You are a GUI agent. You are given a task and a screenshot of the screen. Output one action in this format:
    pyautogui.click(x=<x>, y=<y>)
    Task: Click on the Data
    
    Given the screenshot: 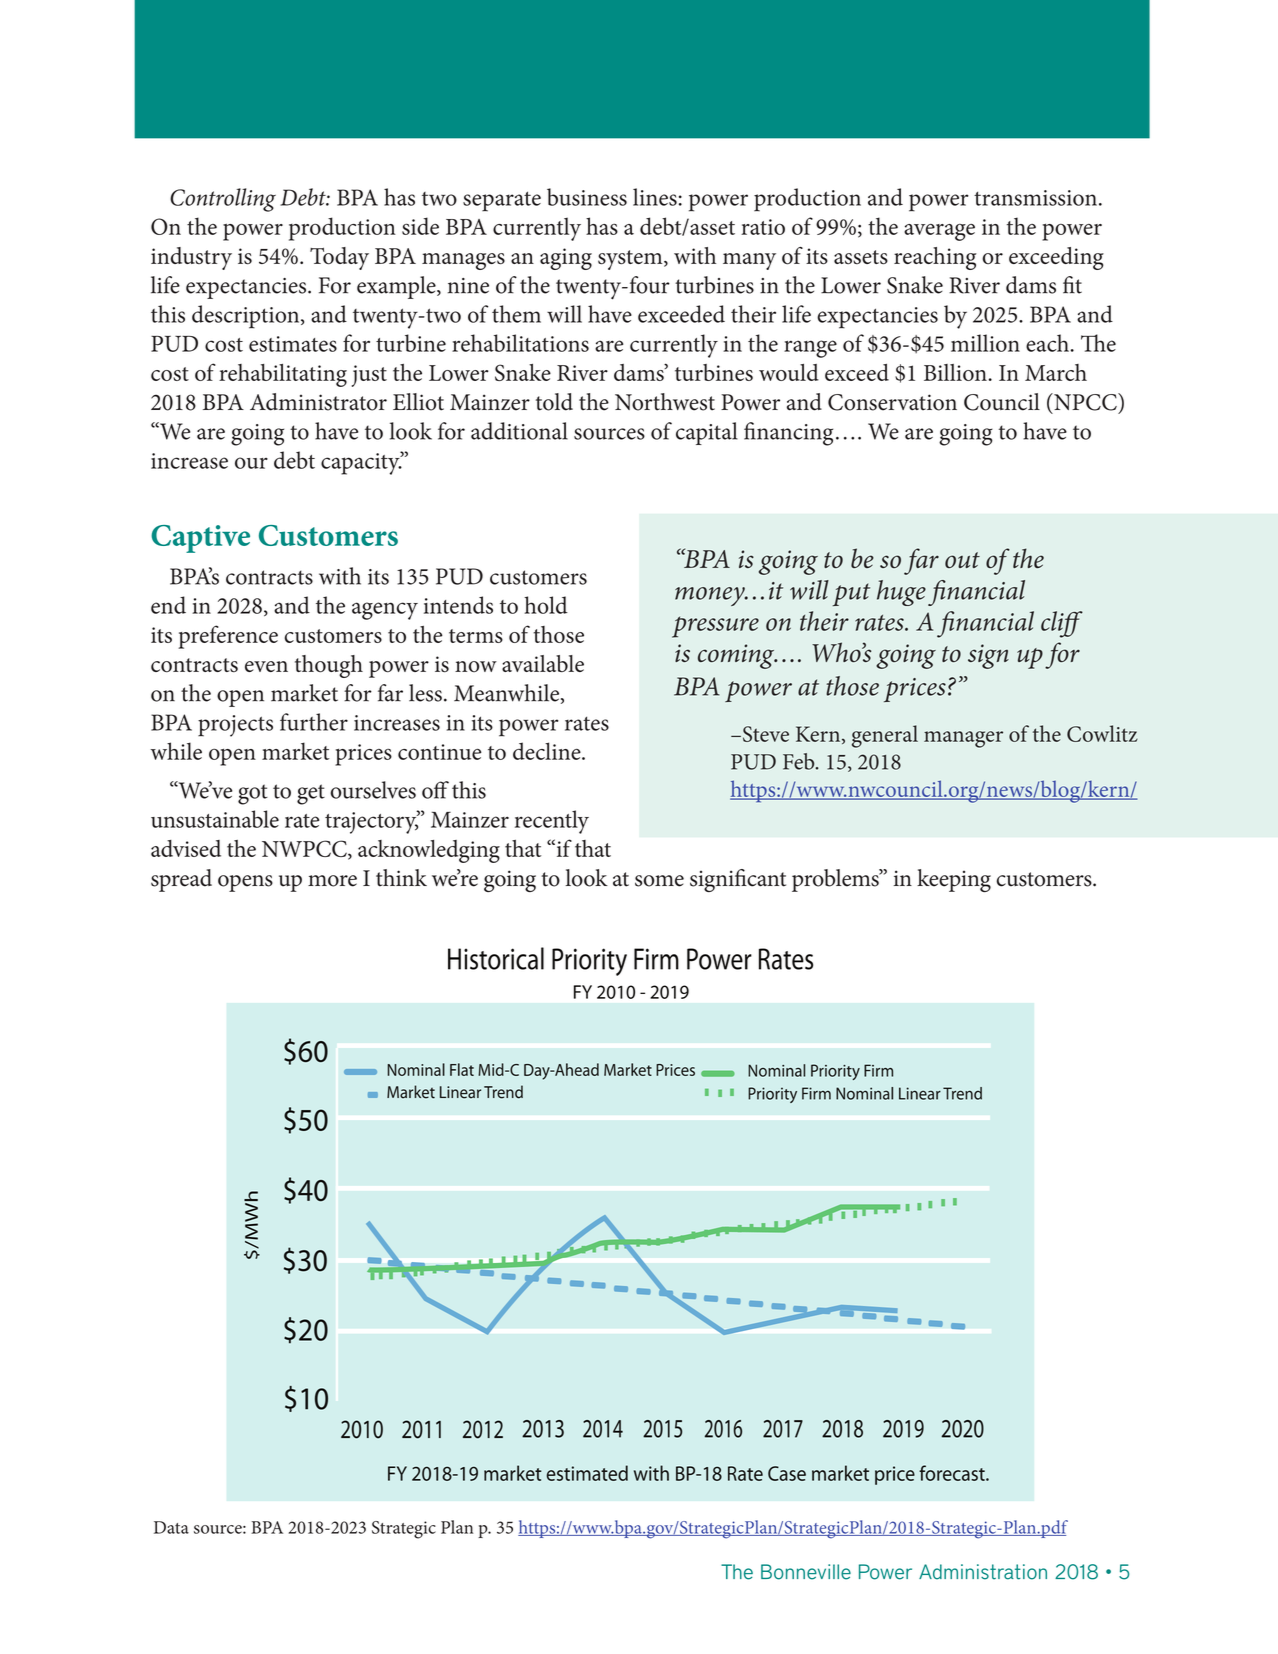 What is the action you would take?
    pyautogui.click(x=171, y=1527)
